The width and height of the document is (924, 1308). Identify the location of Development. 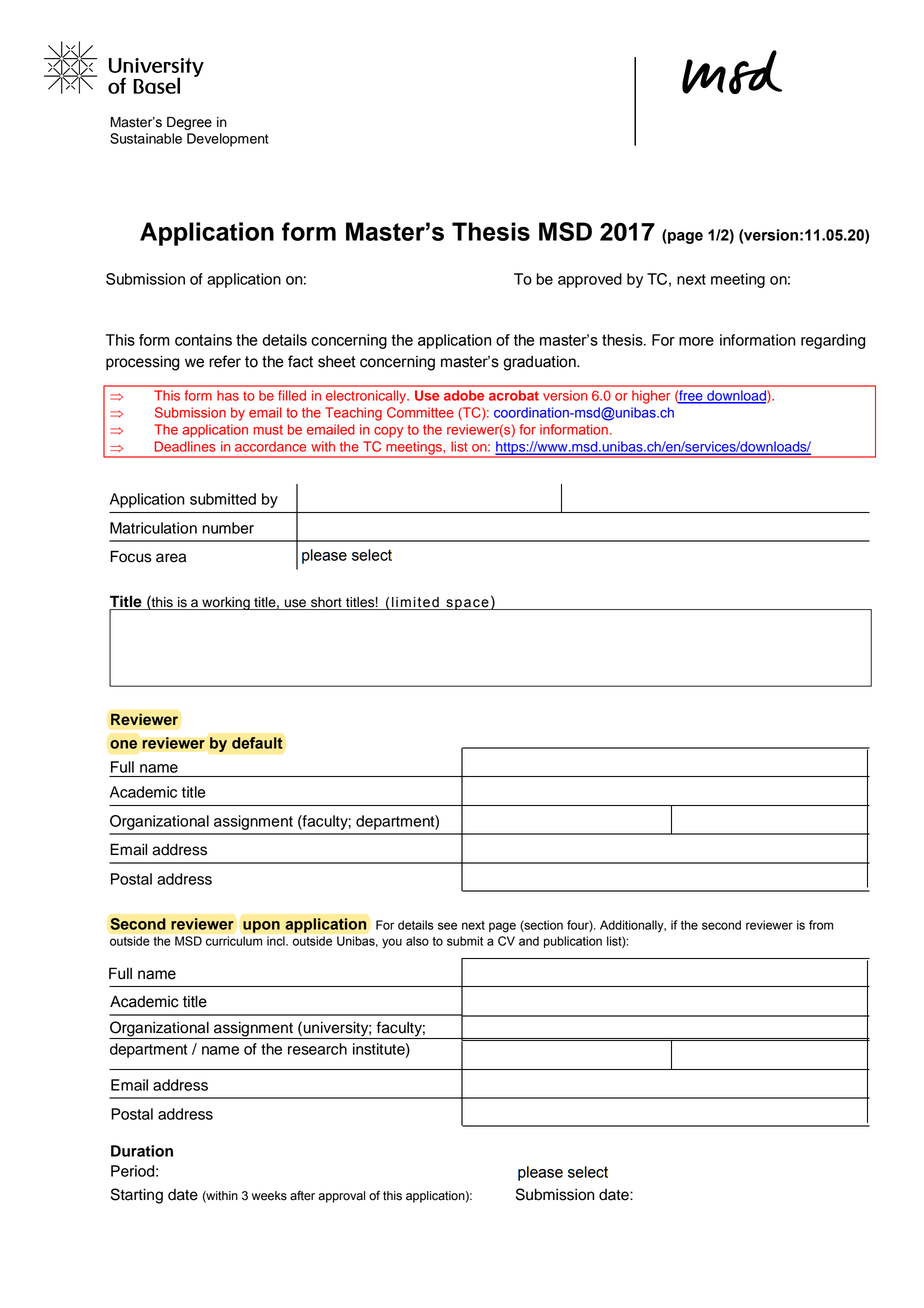
(227, 140).
